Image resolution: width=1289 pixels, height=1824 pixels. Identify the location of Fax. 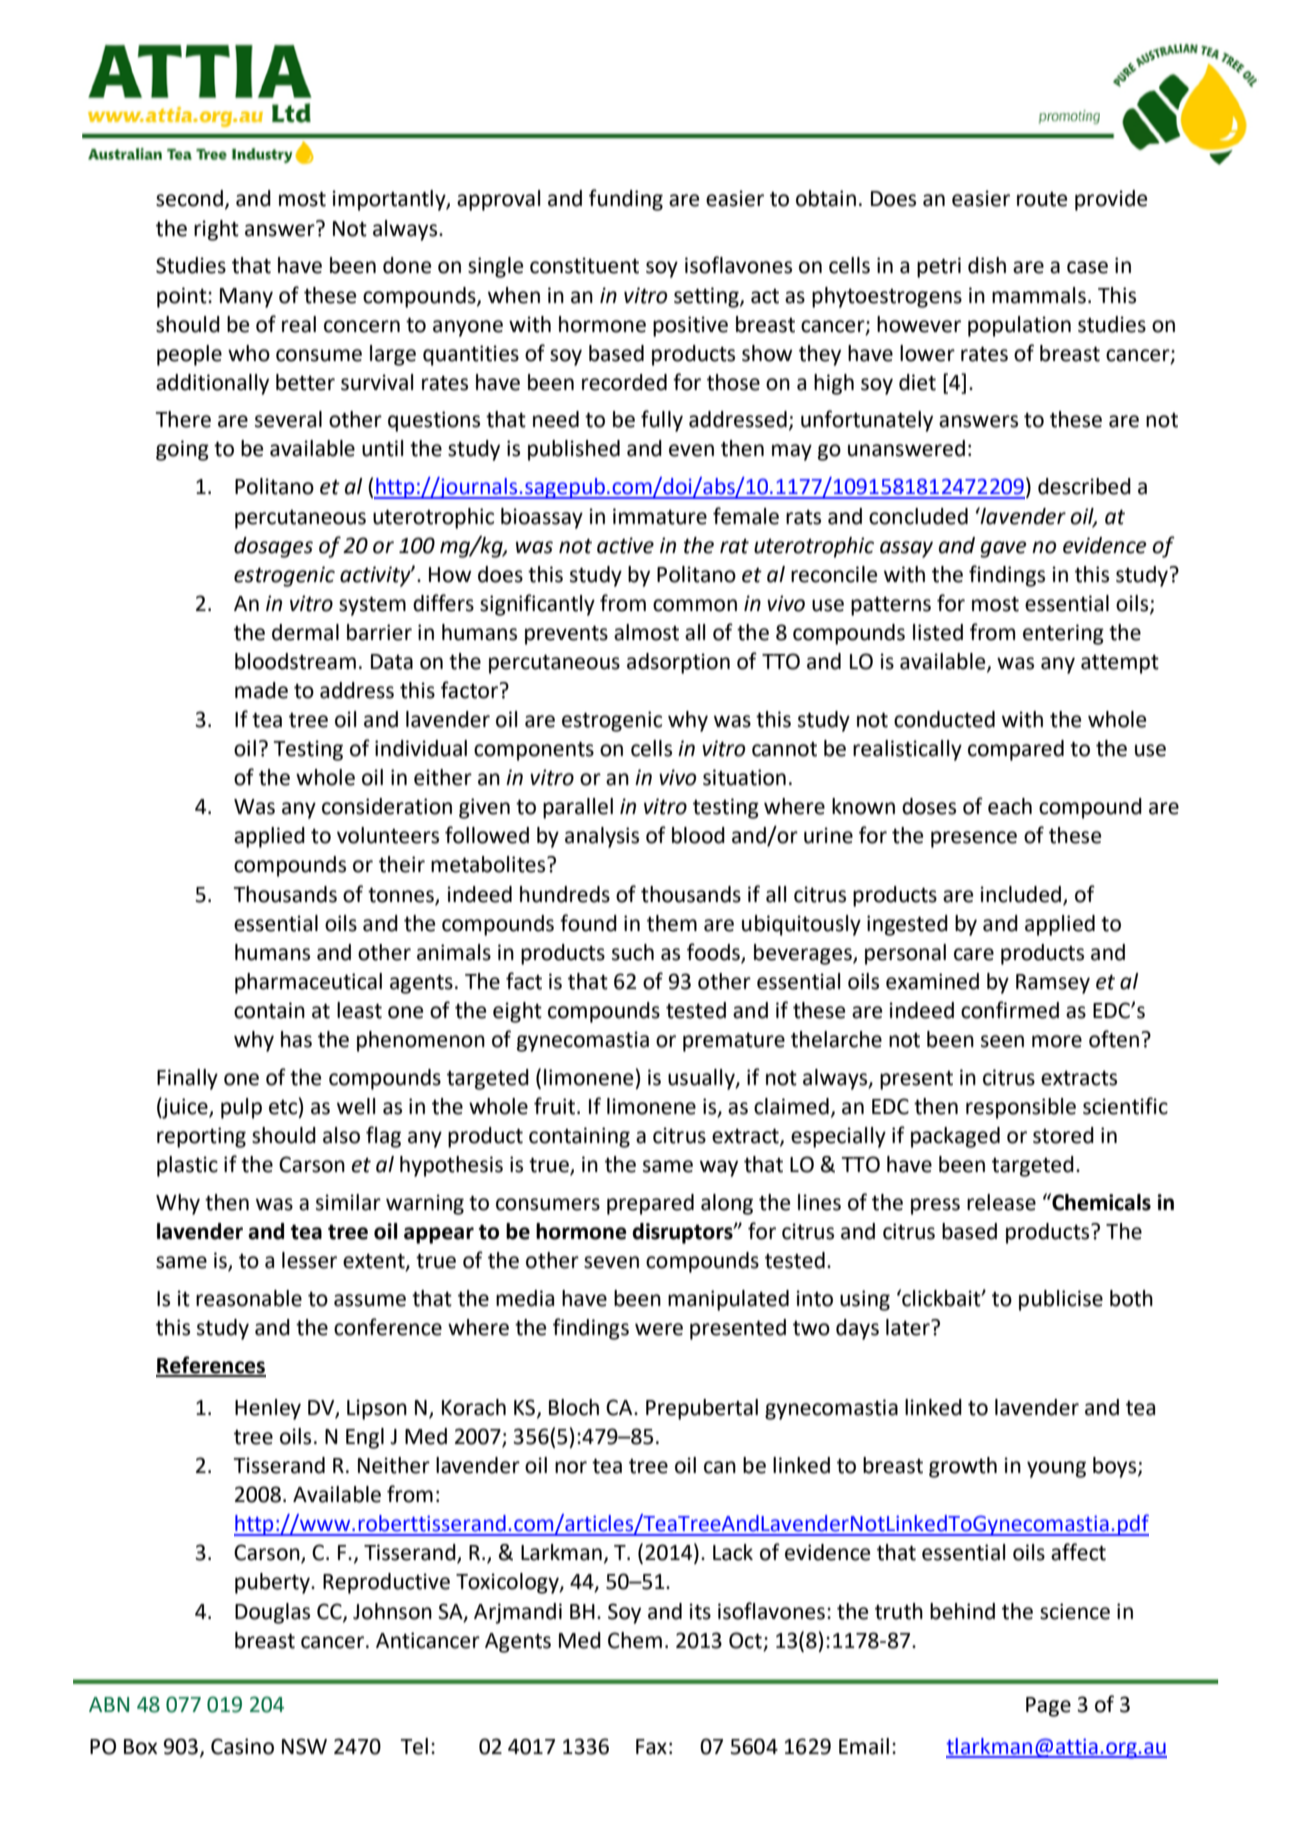
(651, 1747).
